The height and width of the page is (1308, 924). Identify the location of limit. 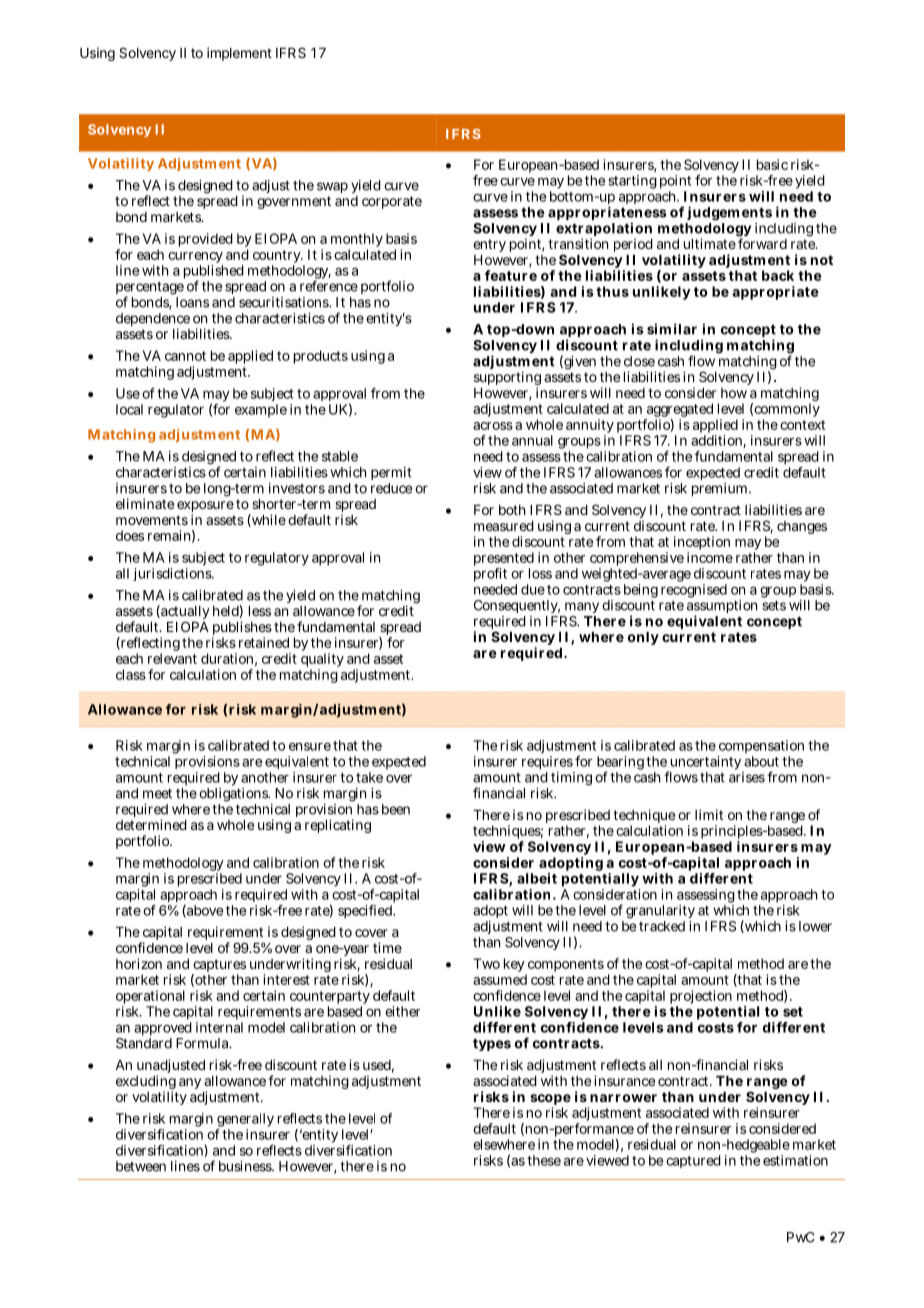
(709, 814).
